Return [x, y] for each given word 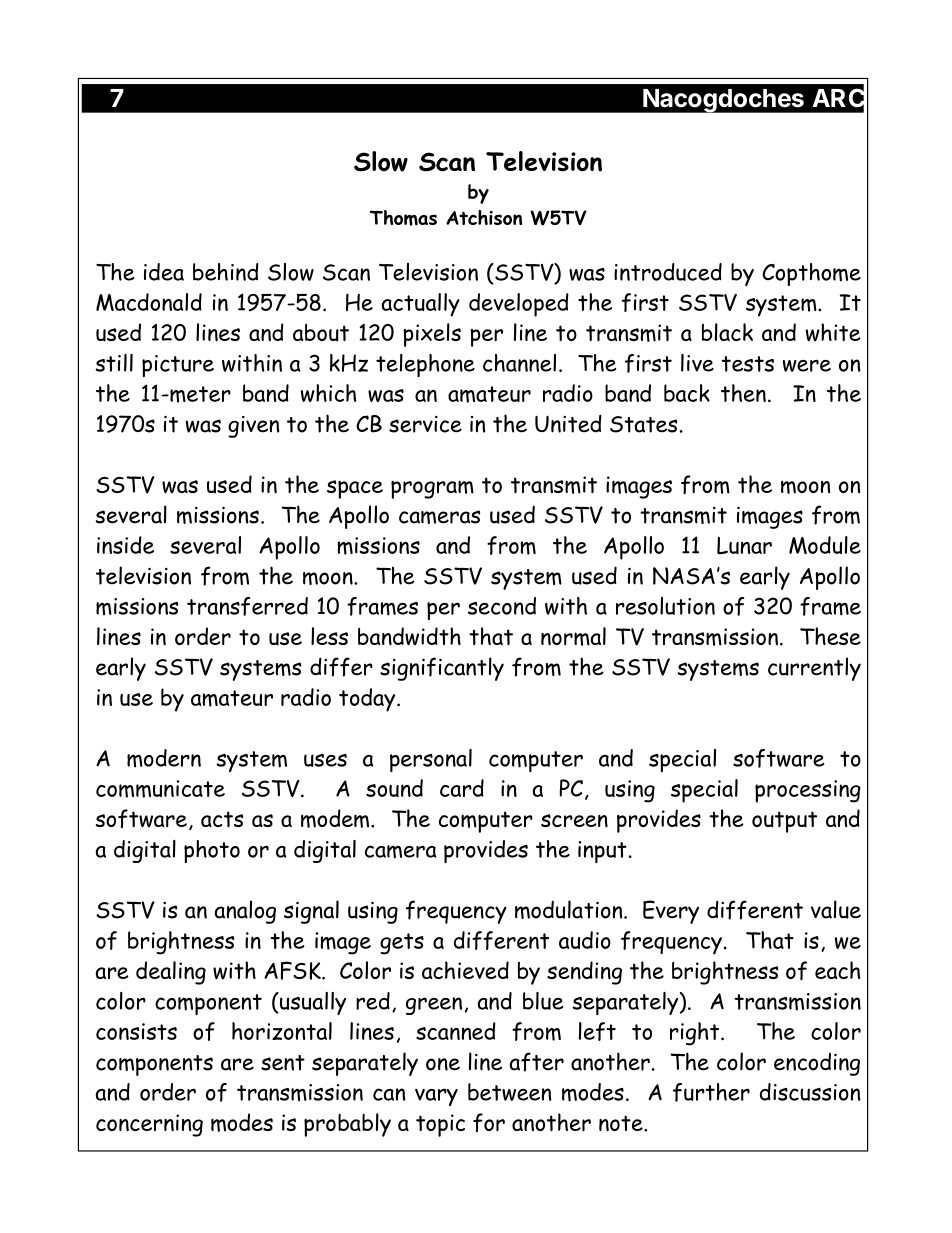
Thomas [403, 218]
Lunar [744, 546]
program [432, 489]
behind [226, 272]
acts [222, 819]
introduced [668, 272]
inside [125, 545]
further [711, 1092]
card [462, 788]
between [510, 1092]
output [784, 822]
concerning [149, 1125]
